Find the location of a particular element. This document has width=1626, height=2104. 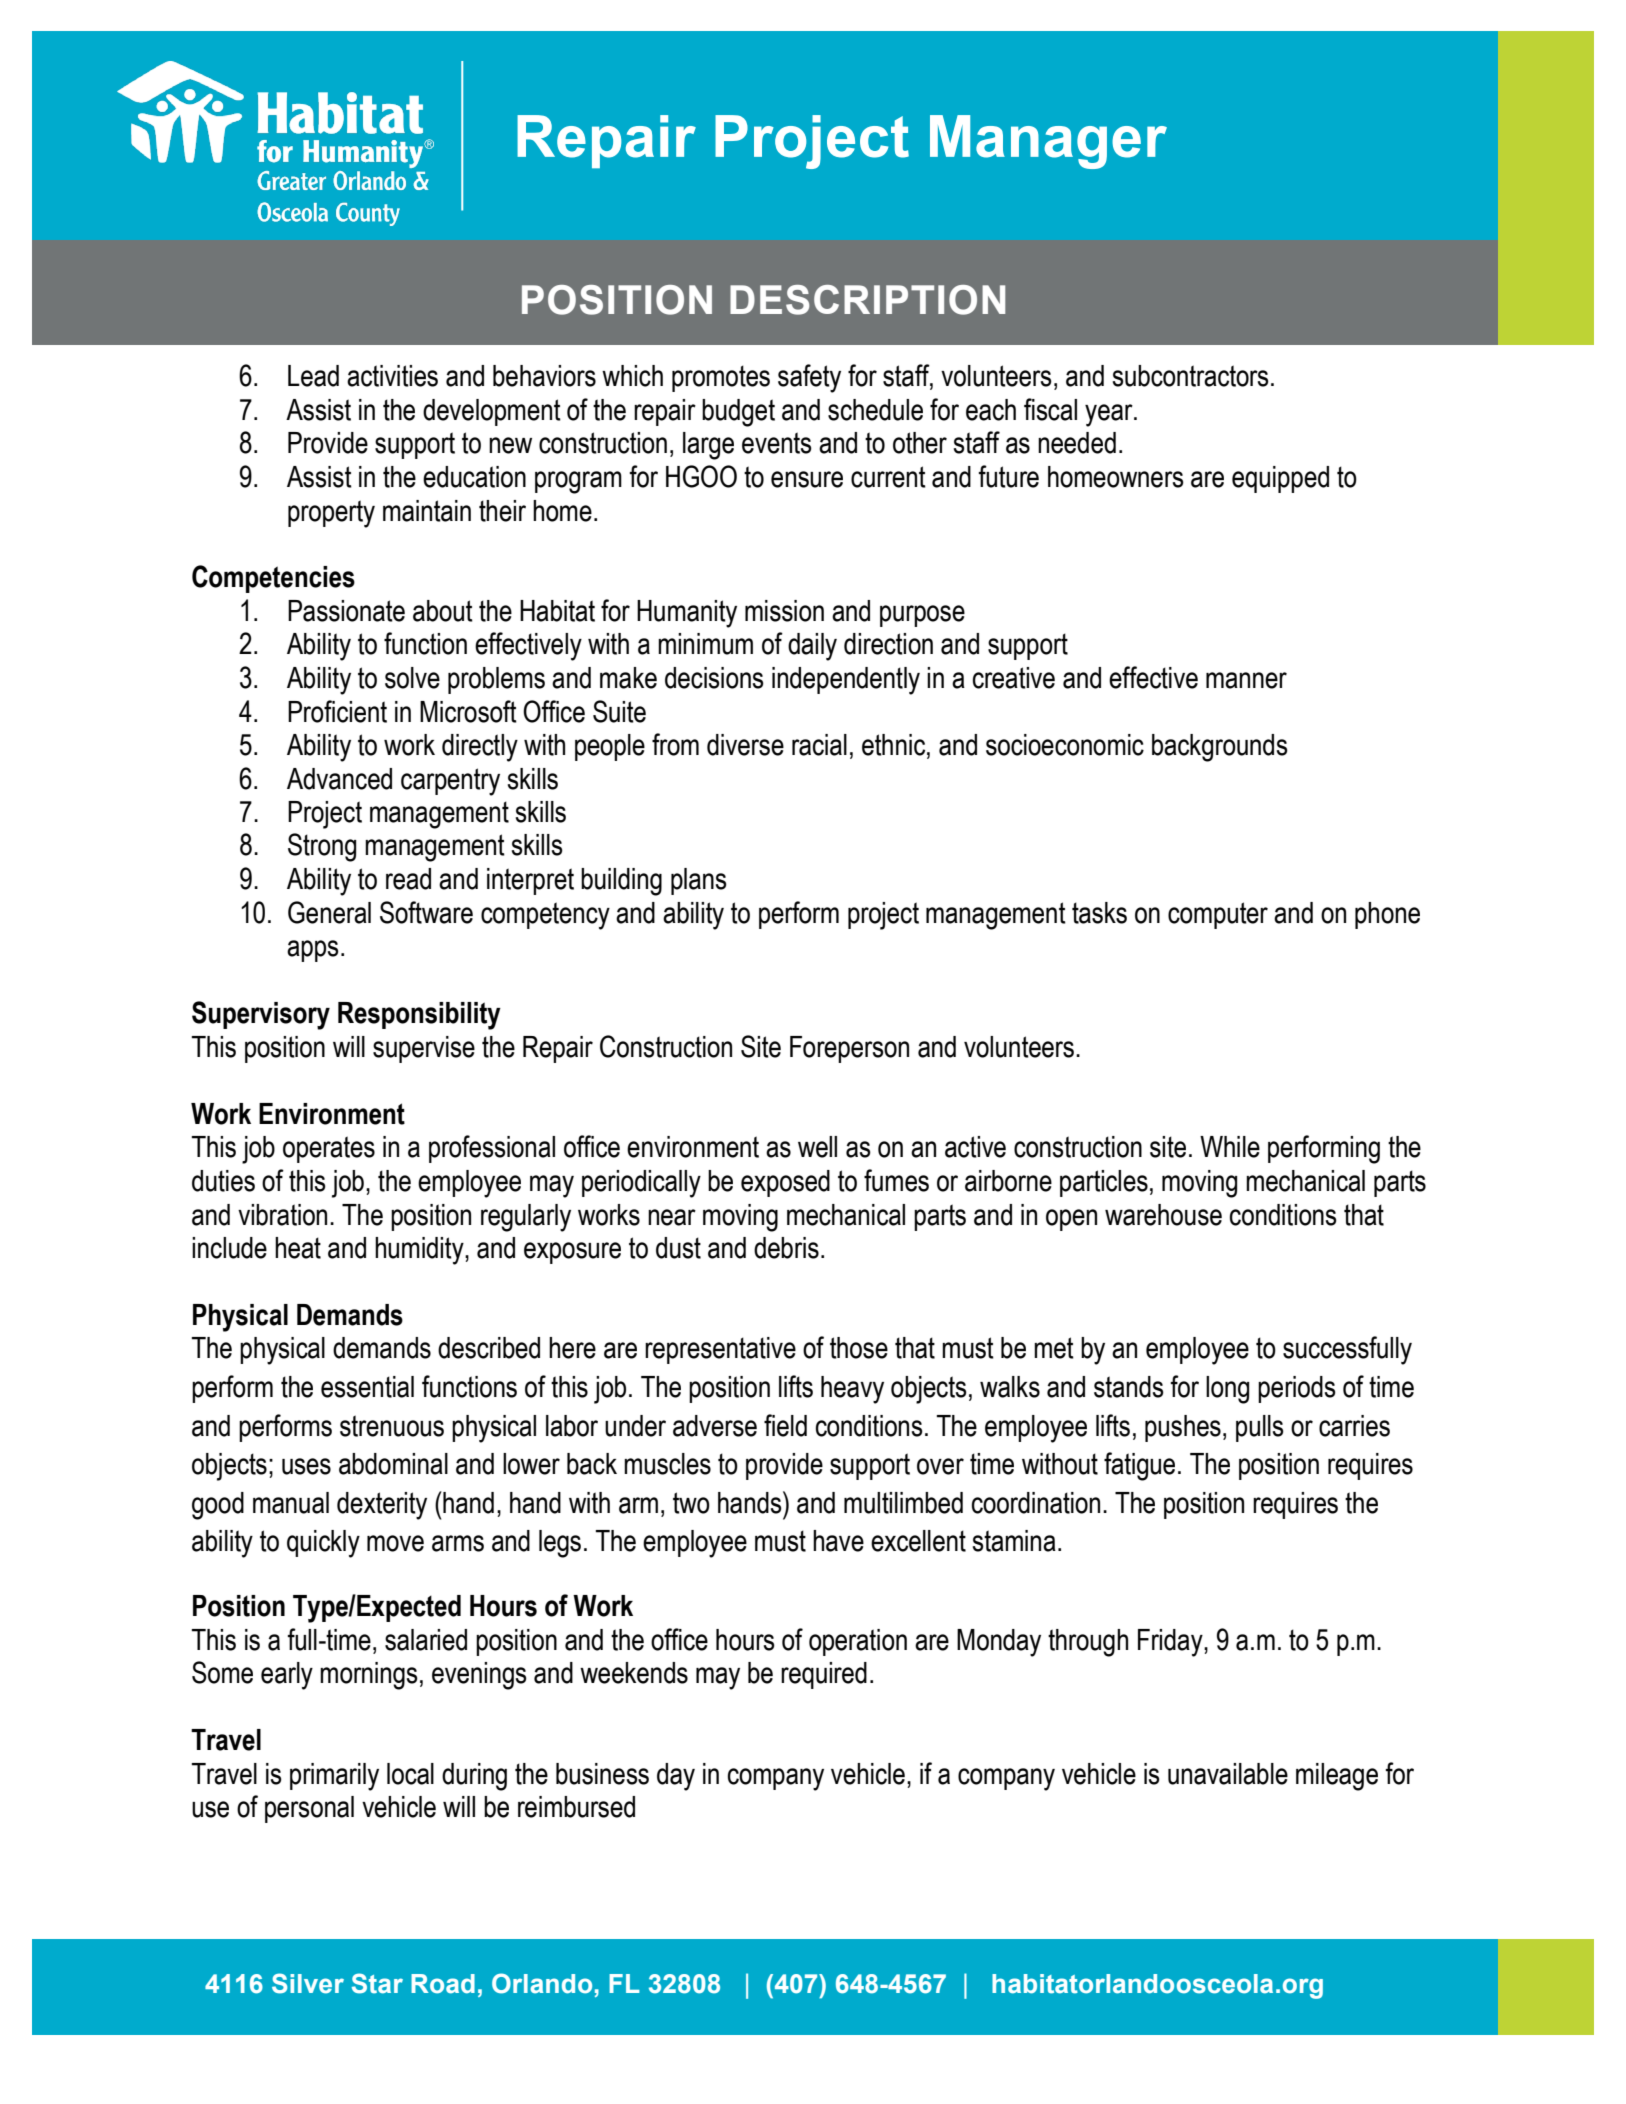

well is located at coordinates (817, 1147).
